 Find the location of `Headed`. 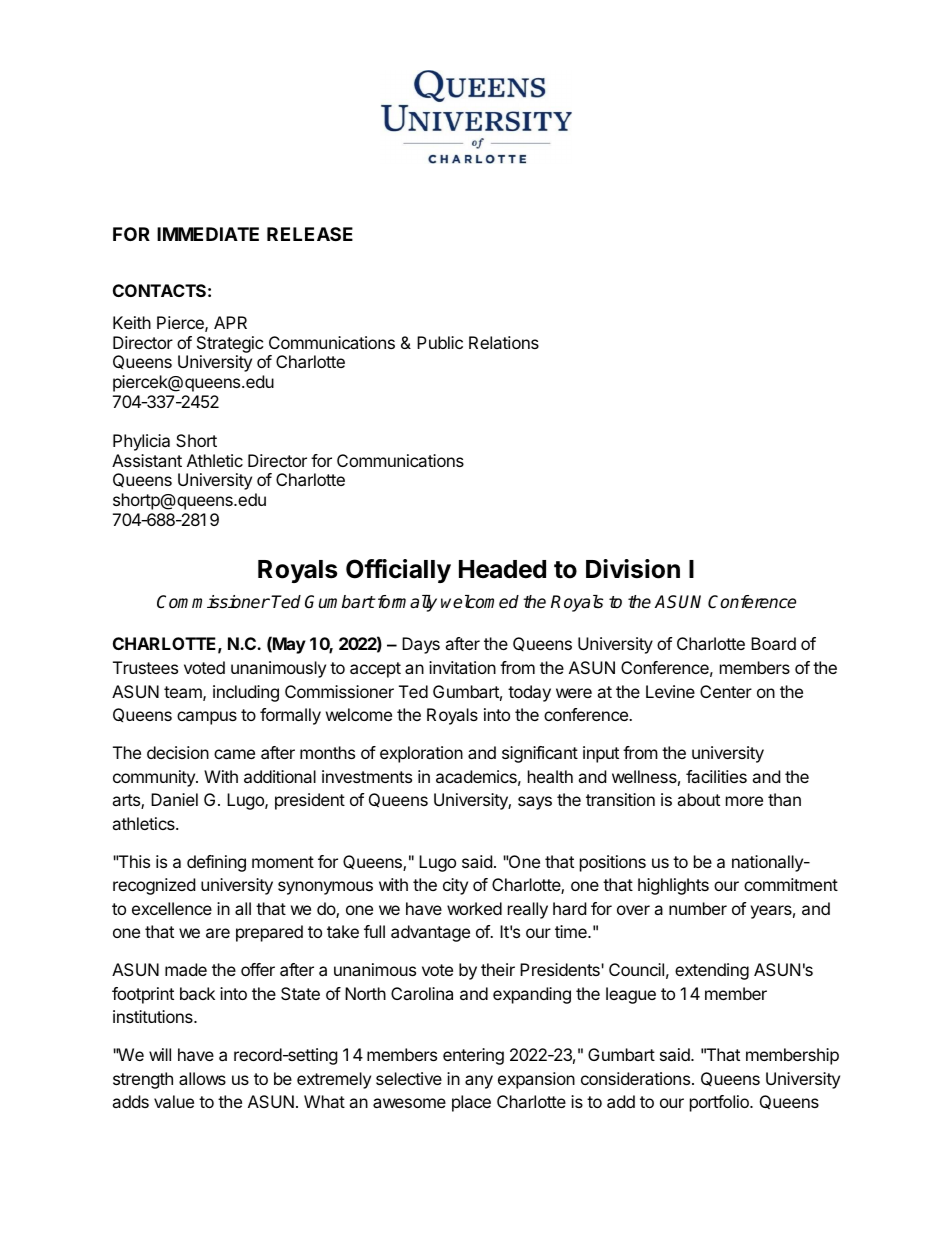

Headed is located at coordinates (502, 569).
